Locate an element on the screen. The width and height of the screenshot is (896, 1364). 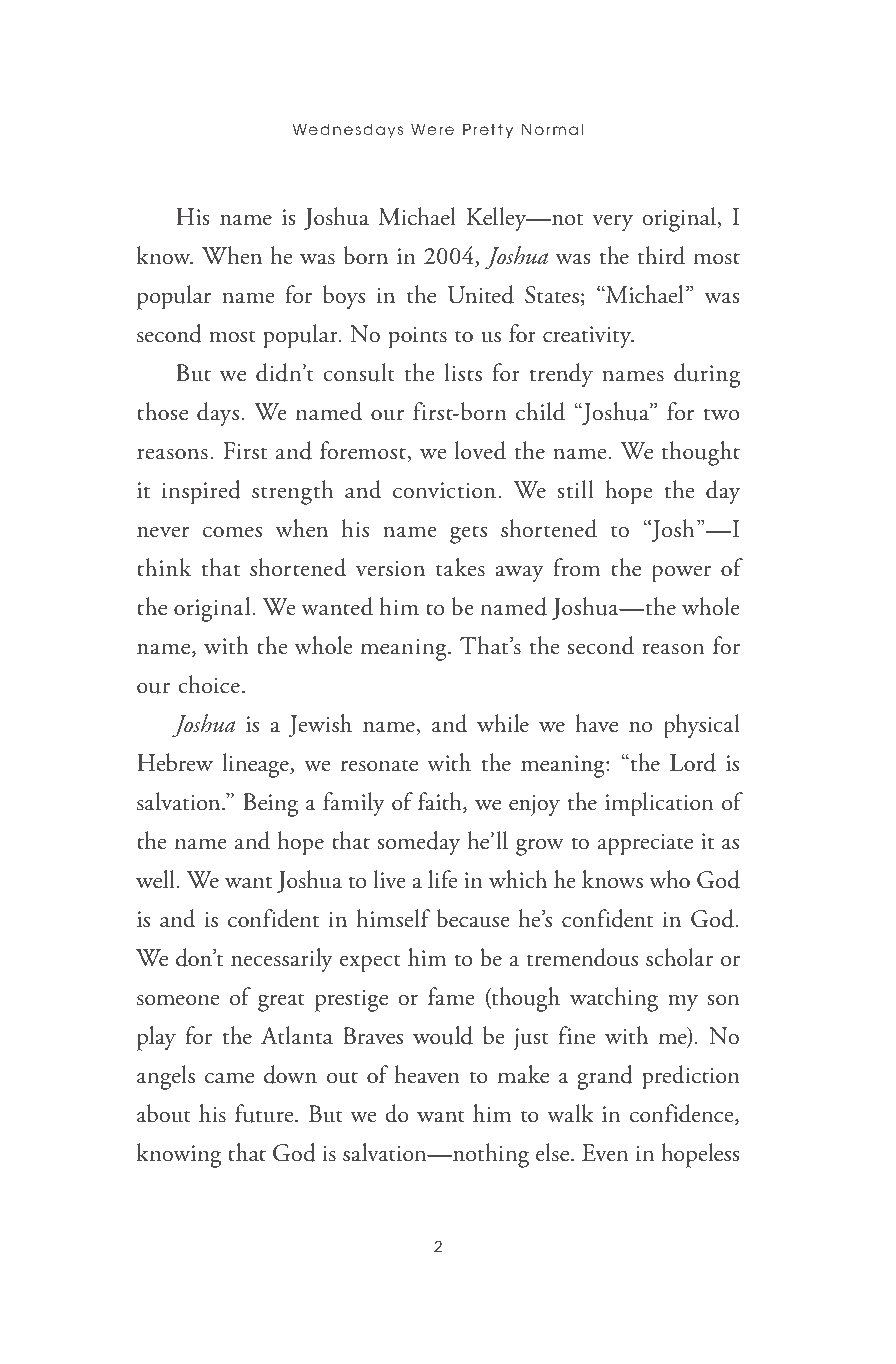
life is located at coordinates (442, 879).
